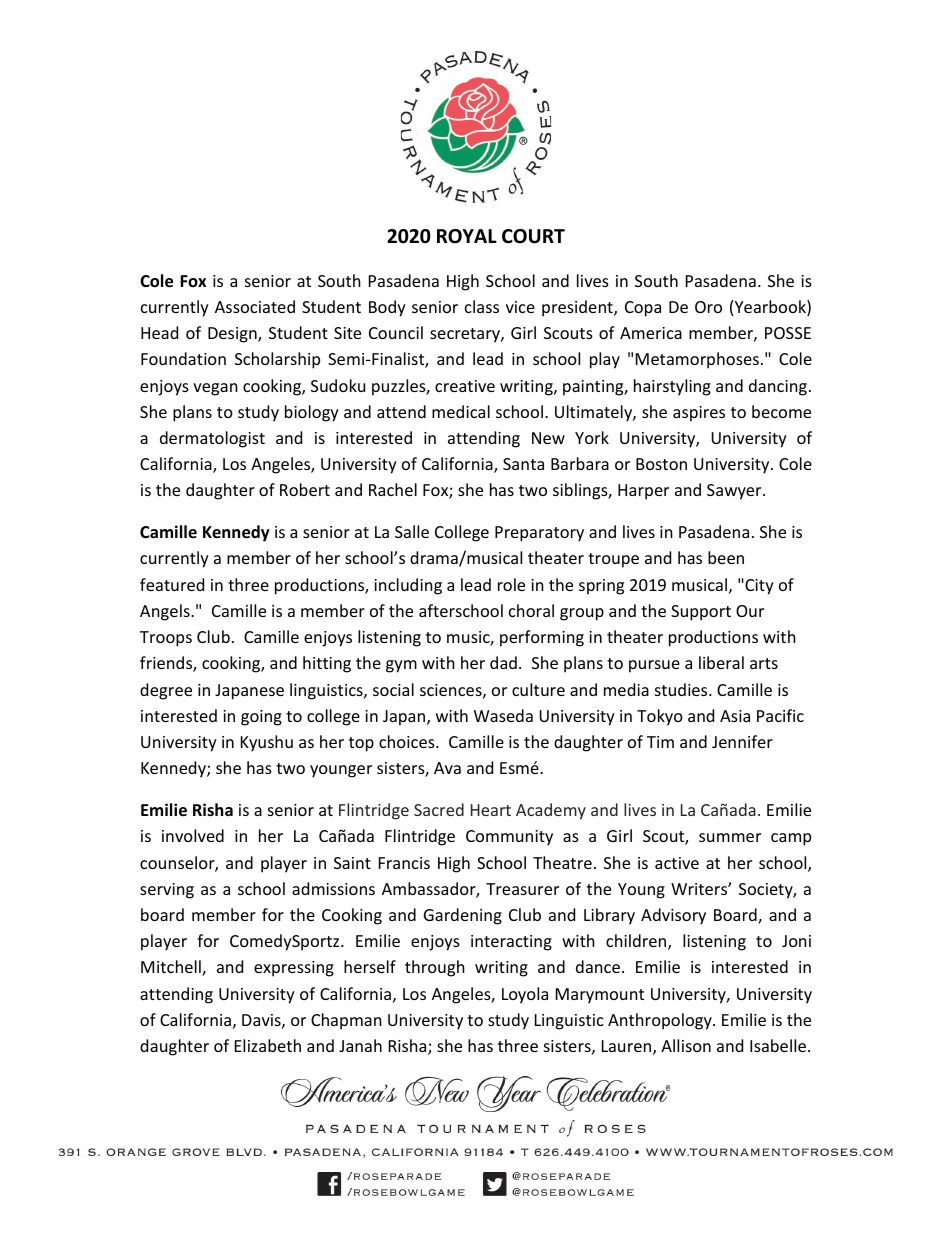 This screenshot has width=952, height=1233. Describe the element at coordinates (268, 1045) in the screenshot. I see `Elizabeth` at that location.
